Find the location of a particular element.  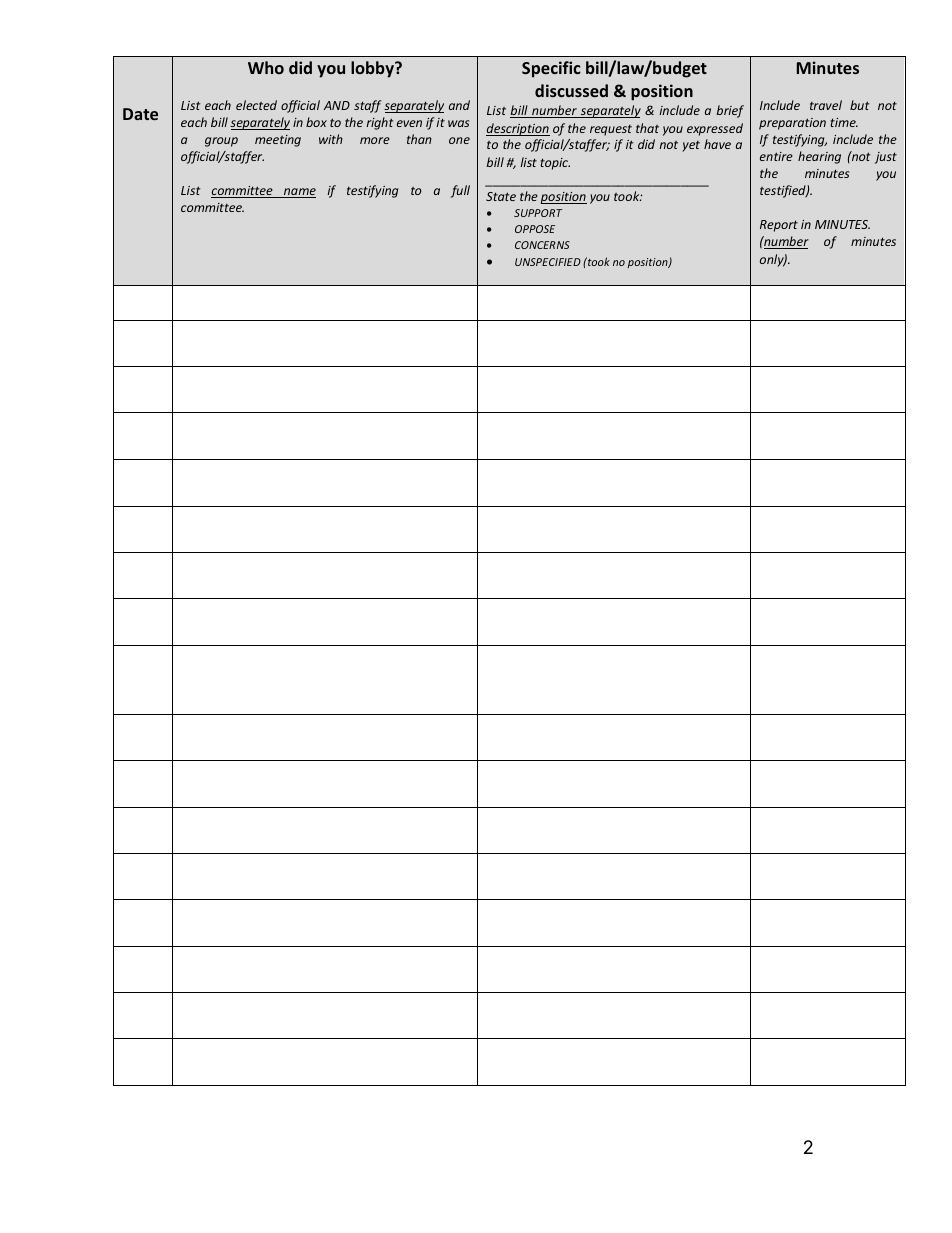

group is located at coordinates (221, 142).
